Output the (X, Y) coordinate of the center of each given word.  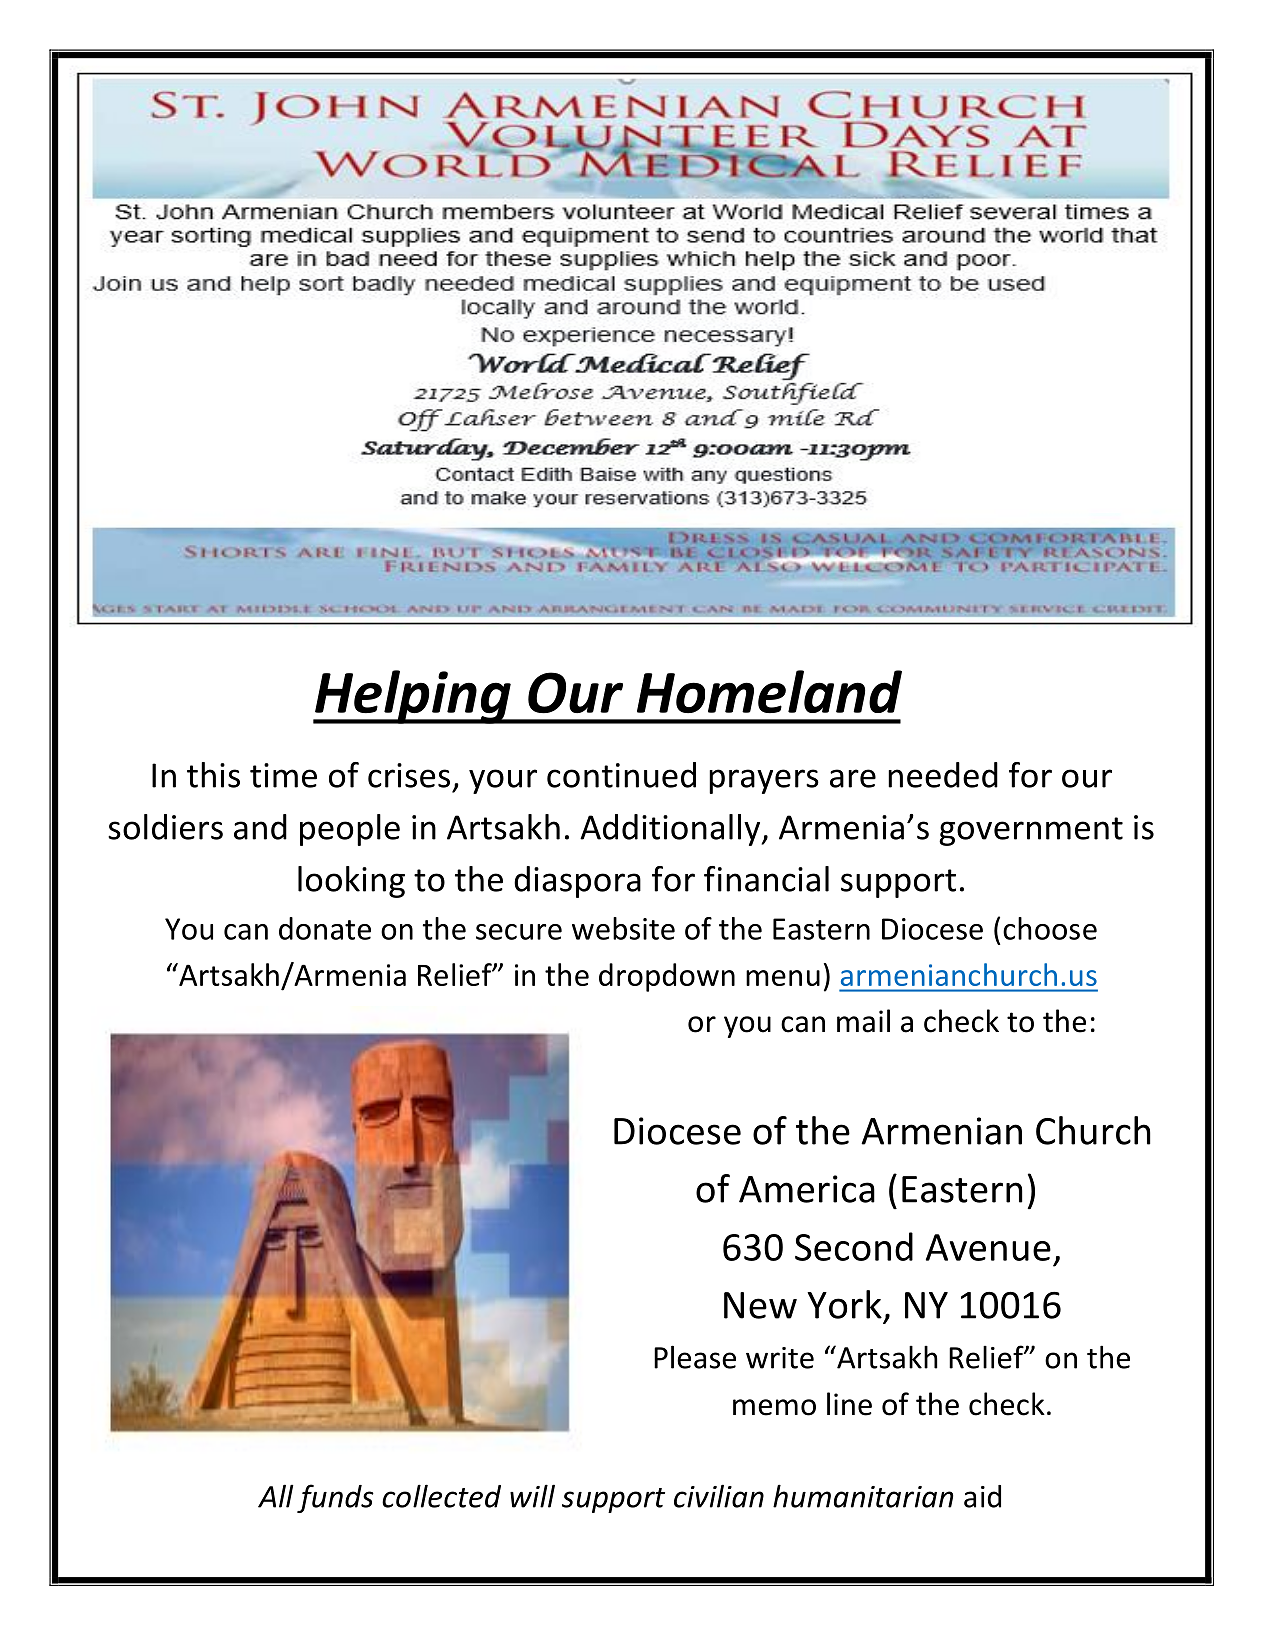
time (283, 775)
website (623, 928)
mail (863, 1021)
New (760, 1305)
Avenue (988, 1247)
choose (1050, 928)
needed (943, 775)
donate (325, 928)
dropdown (667, 977)
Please (695, 1357)
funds (335, 1498)
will (532, 1496)
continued (621, 775)
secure (519, 932)
